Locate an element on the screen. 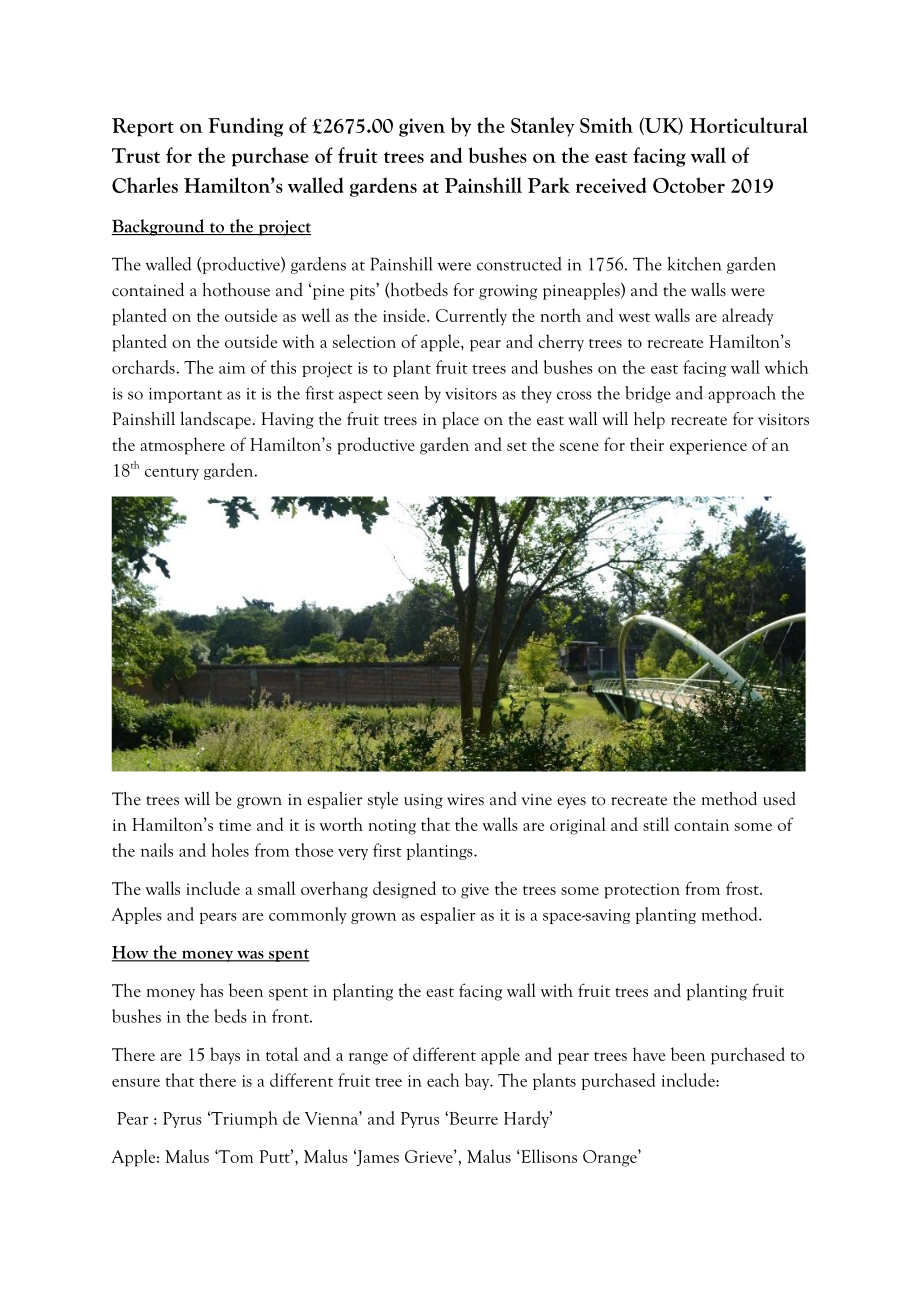 The image size is (924, 1308). Stanley is located at coordinates (542, 127).
